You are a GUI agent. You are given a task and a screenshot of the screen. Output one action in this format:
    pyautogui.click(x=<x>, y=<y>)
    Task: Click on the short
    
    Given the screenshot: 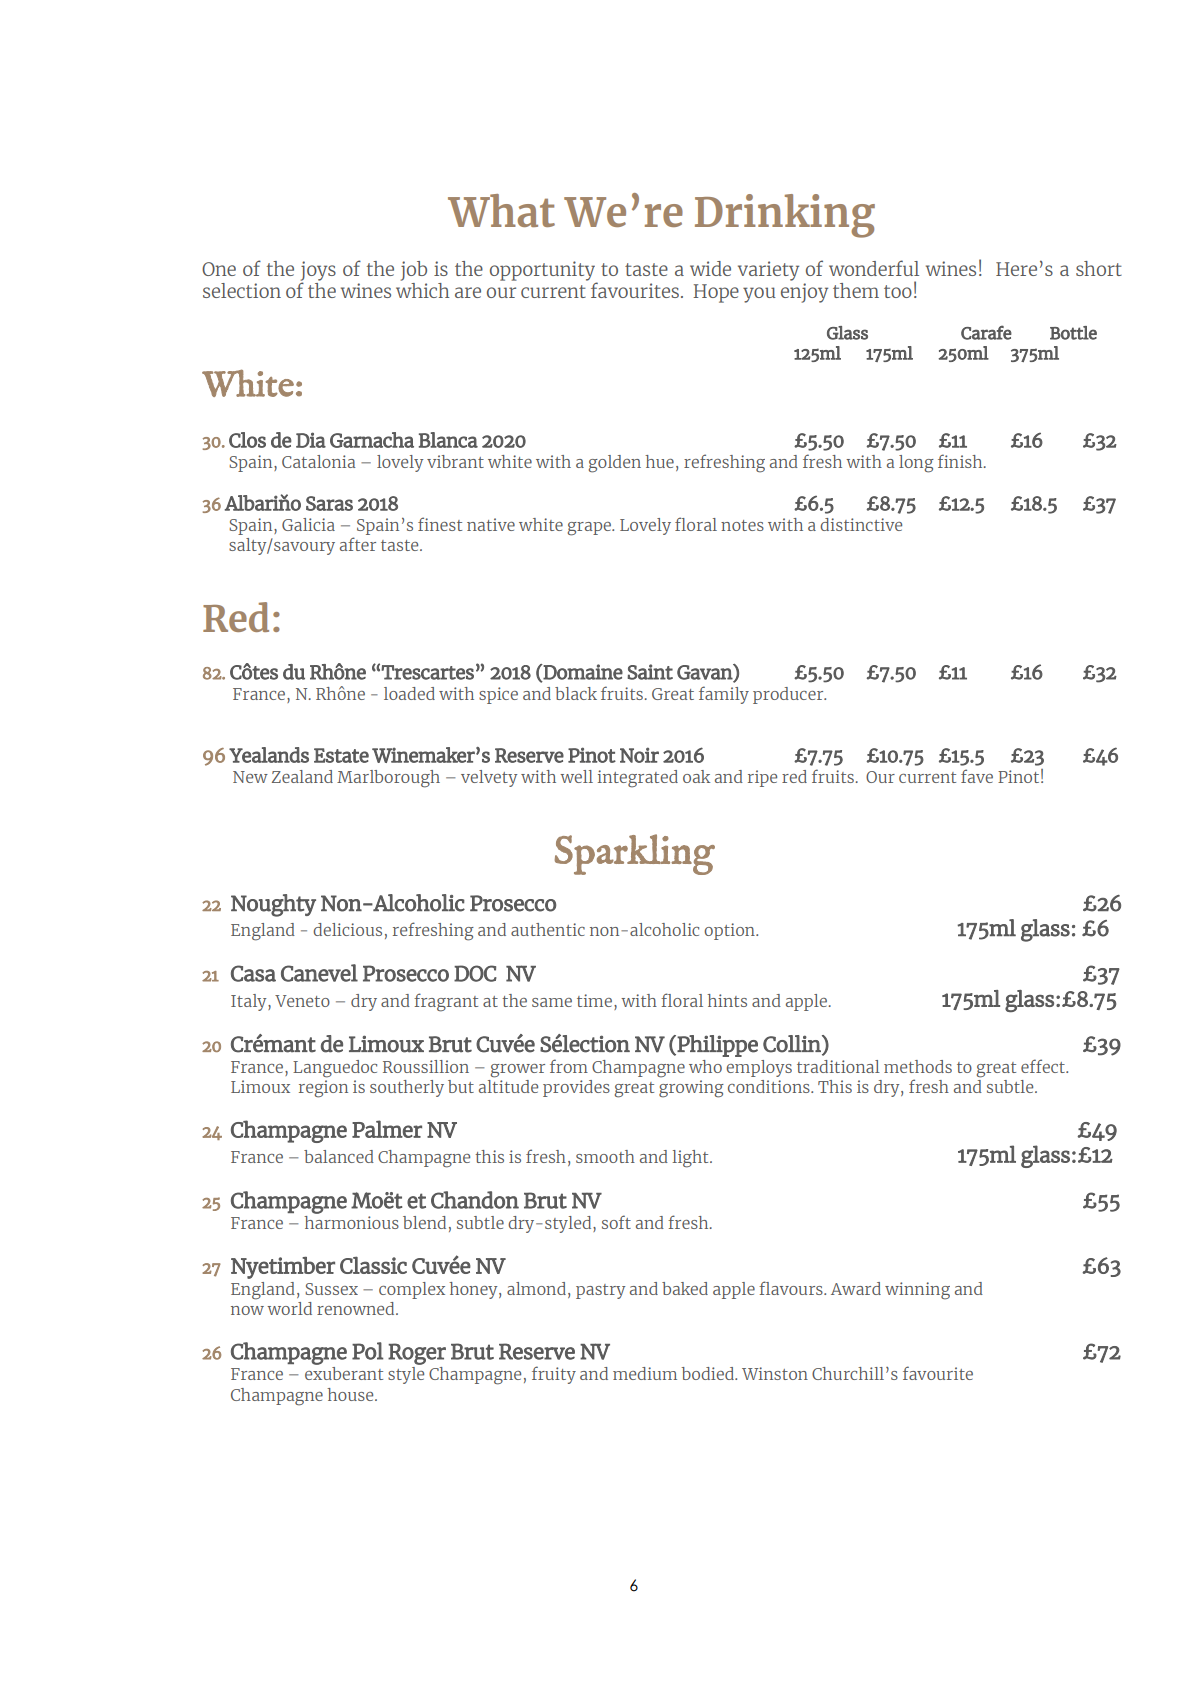 What is the action you would take?
    pyautogui.click(x=1099, y=268)
